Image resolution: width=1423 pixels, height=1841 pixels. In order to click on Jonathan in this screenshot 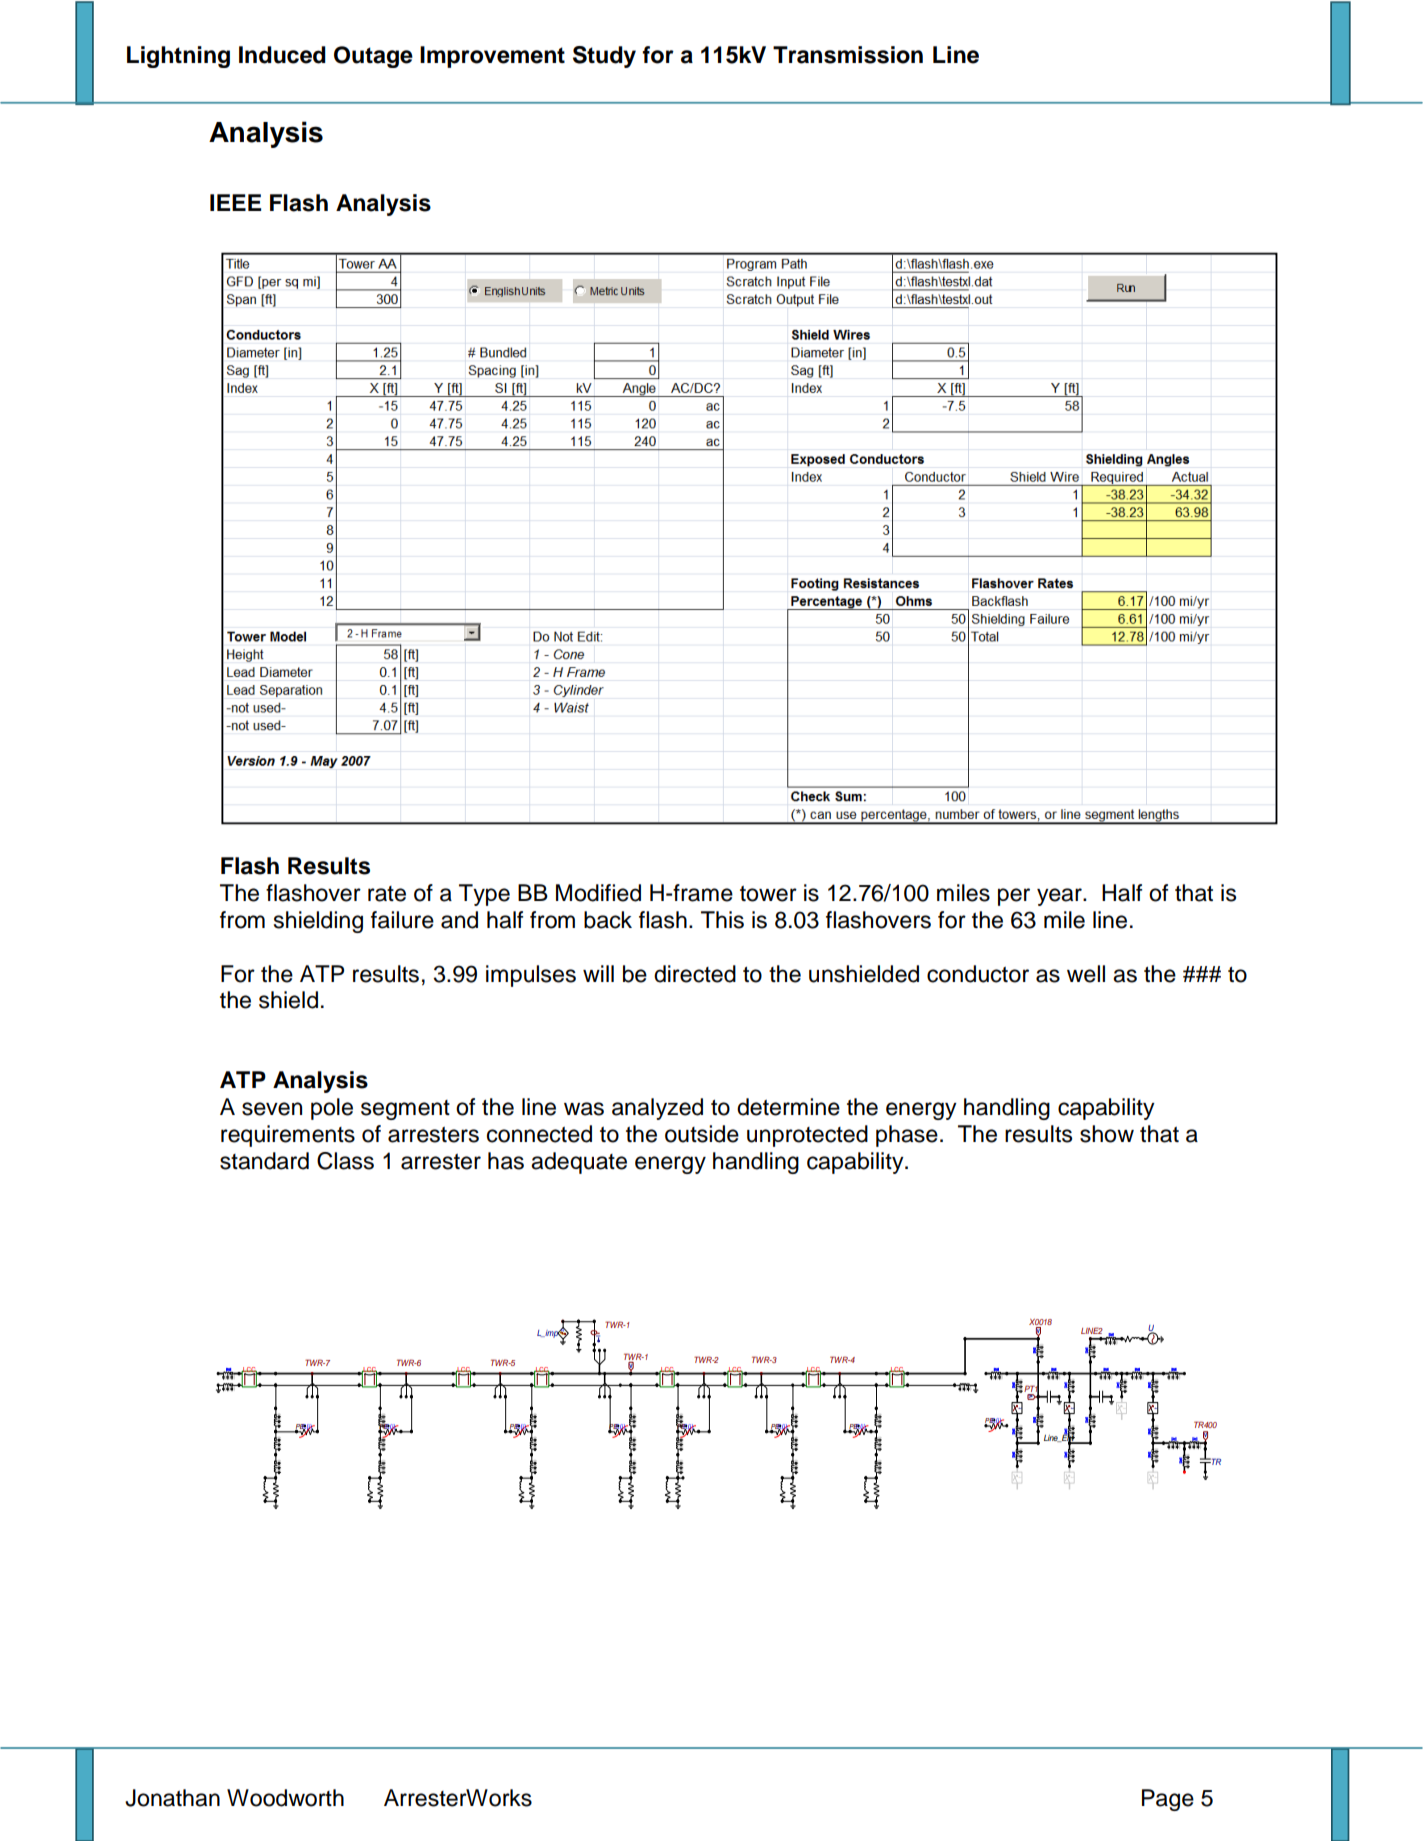, I will do `click(172, 1798)`.
